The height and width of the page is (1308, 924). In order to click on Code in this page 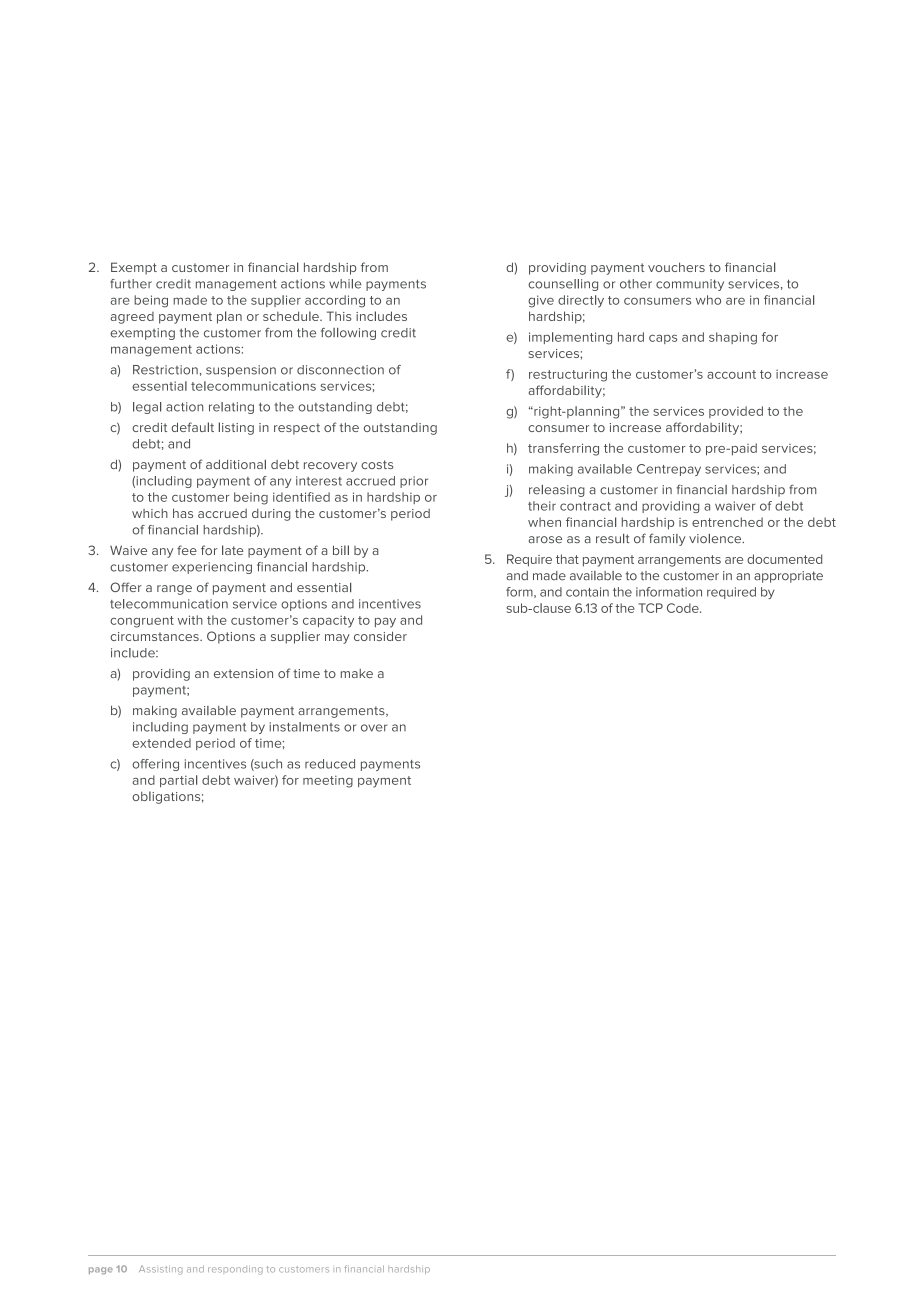, I will do `click(684, 608)`.
